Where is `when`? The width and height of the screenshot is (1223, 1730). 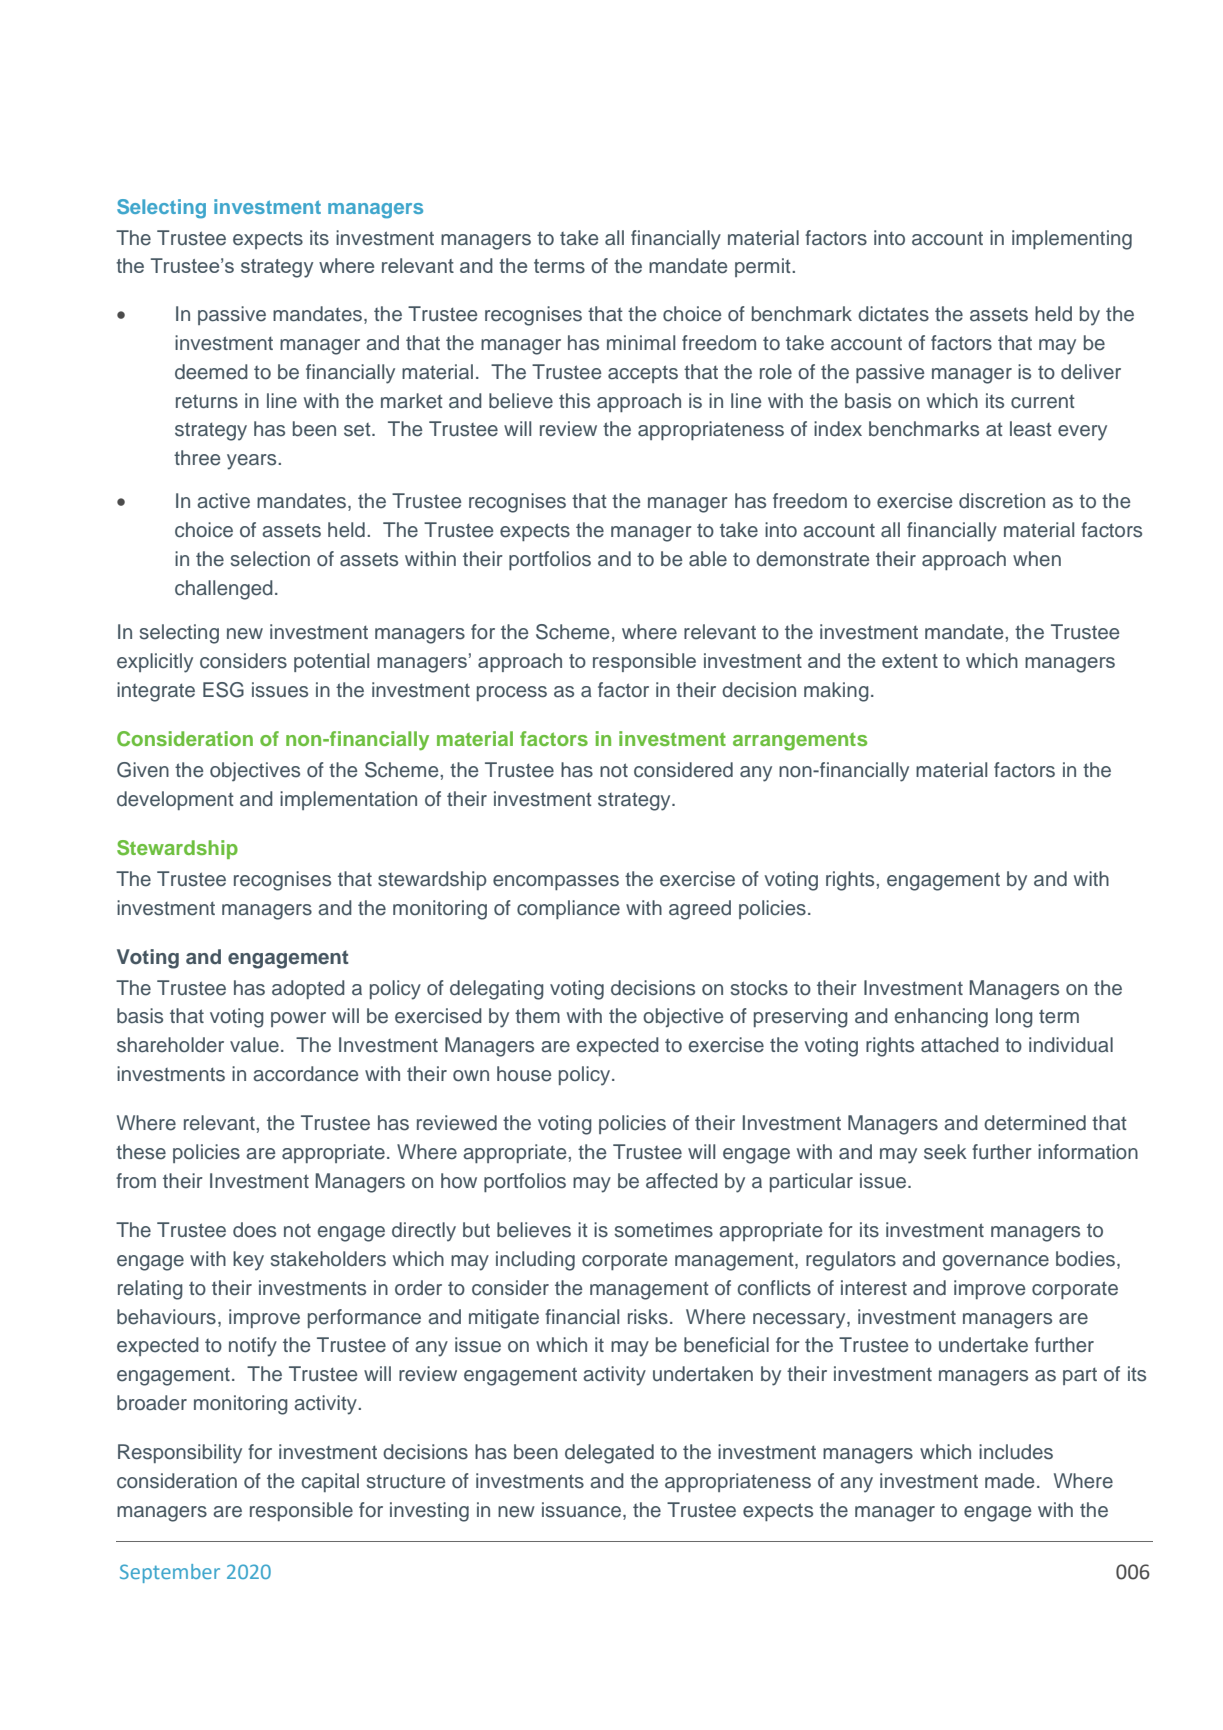 when is located at coordinates (1037, 559).
